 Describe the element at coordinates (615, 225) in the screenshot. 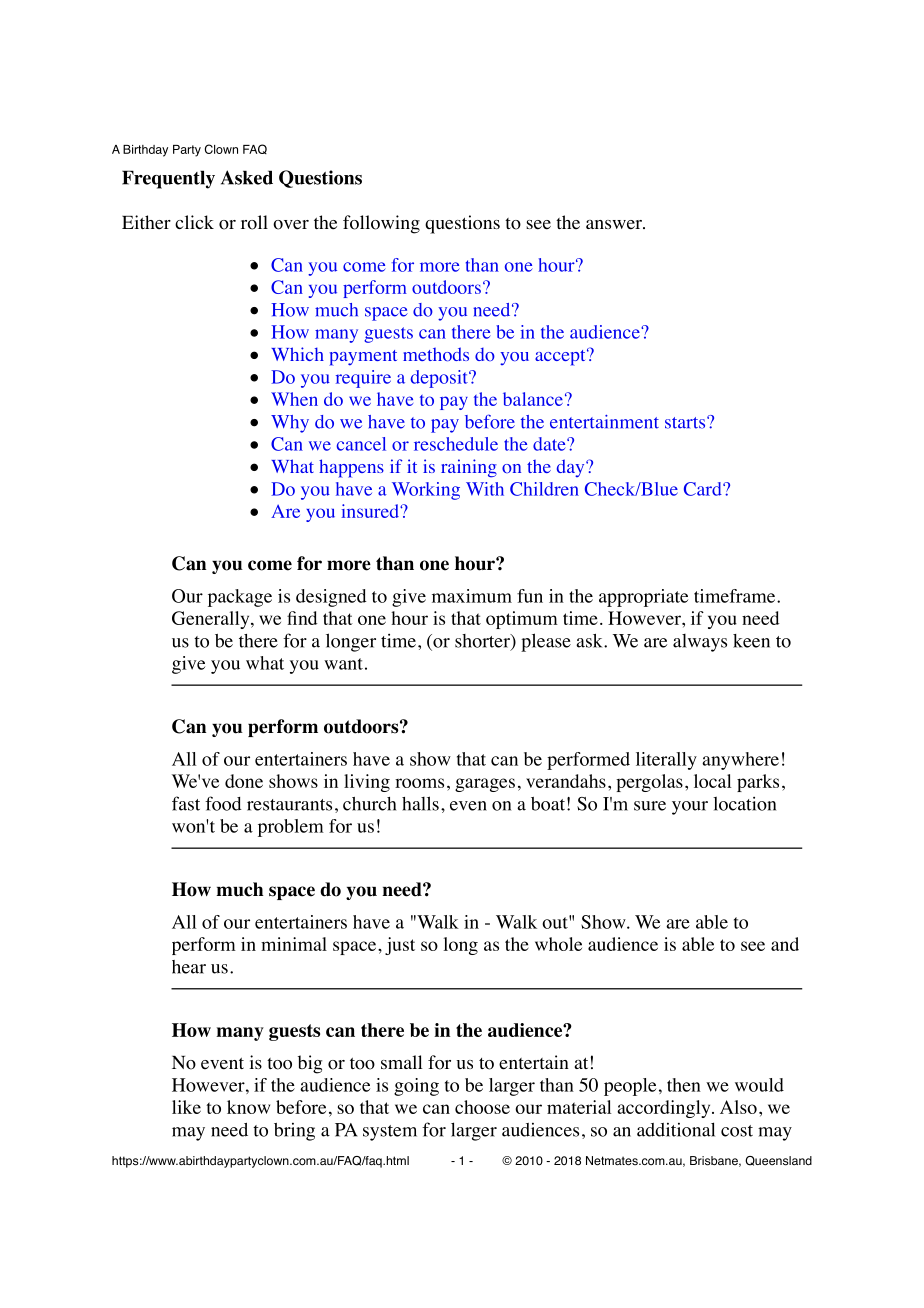

I see `answer` at that location.
